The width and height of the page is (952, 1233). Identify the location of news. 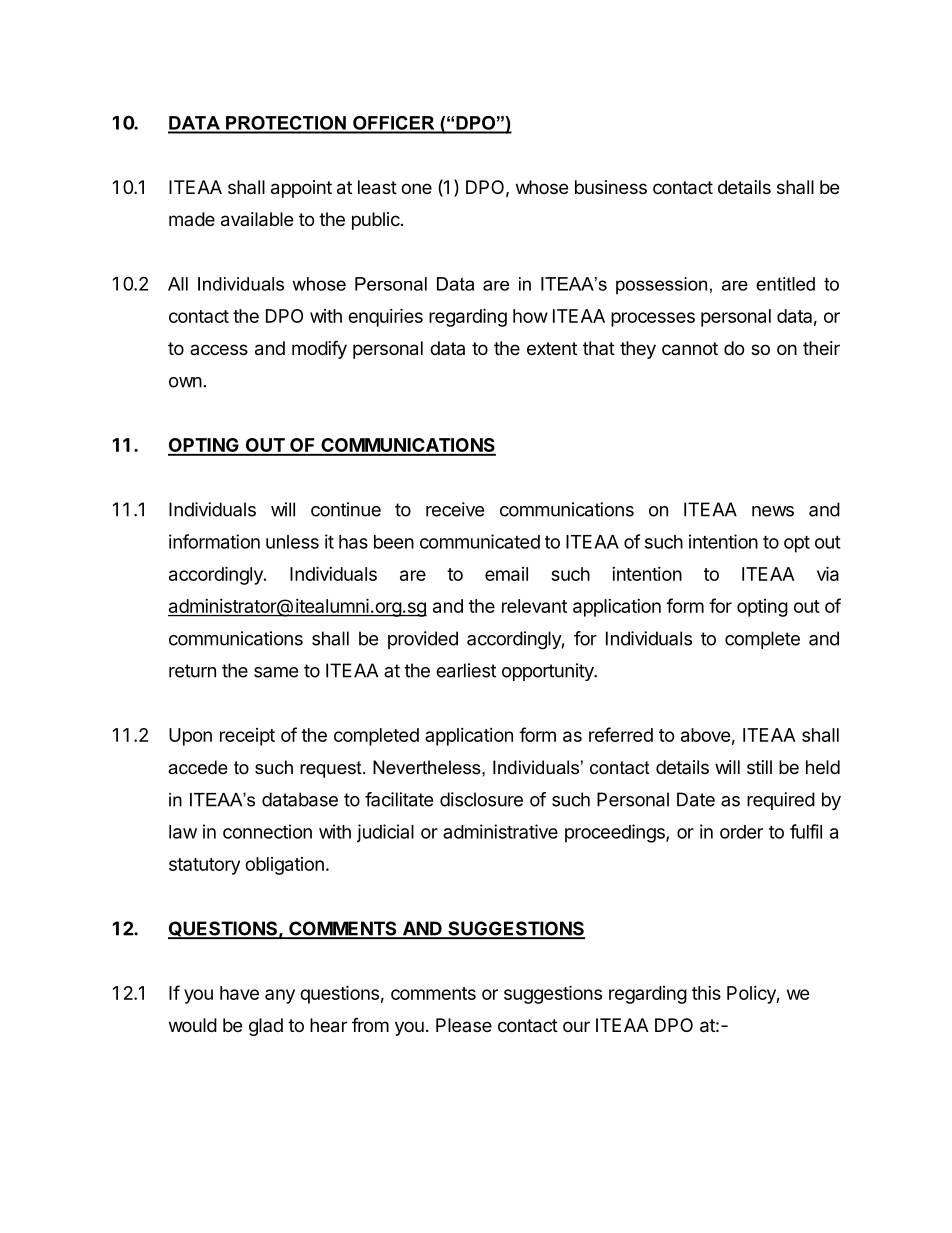
(773, 511).
